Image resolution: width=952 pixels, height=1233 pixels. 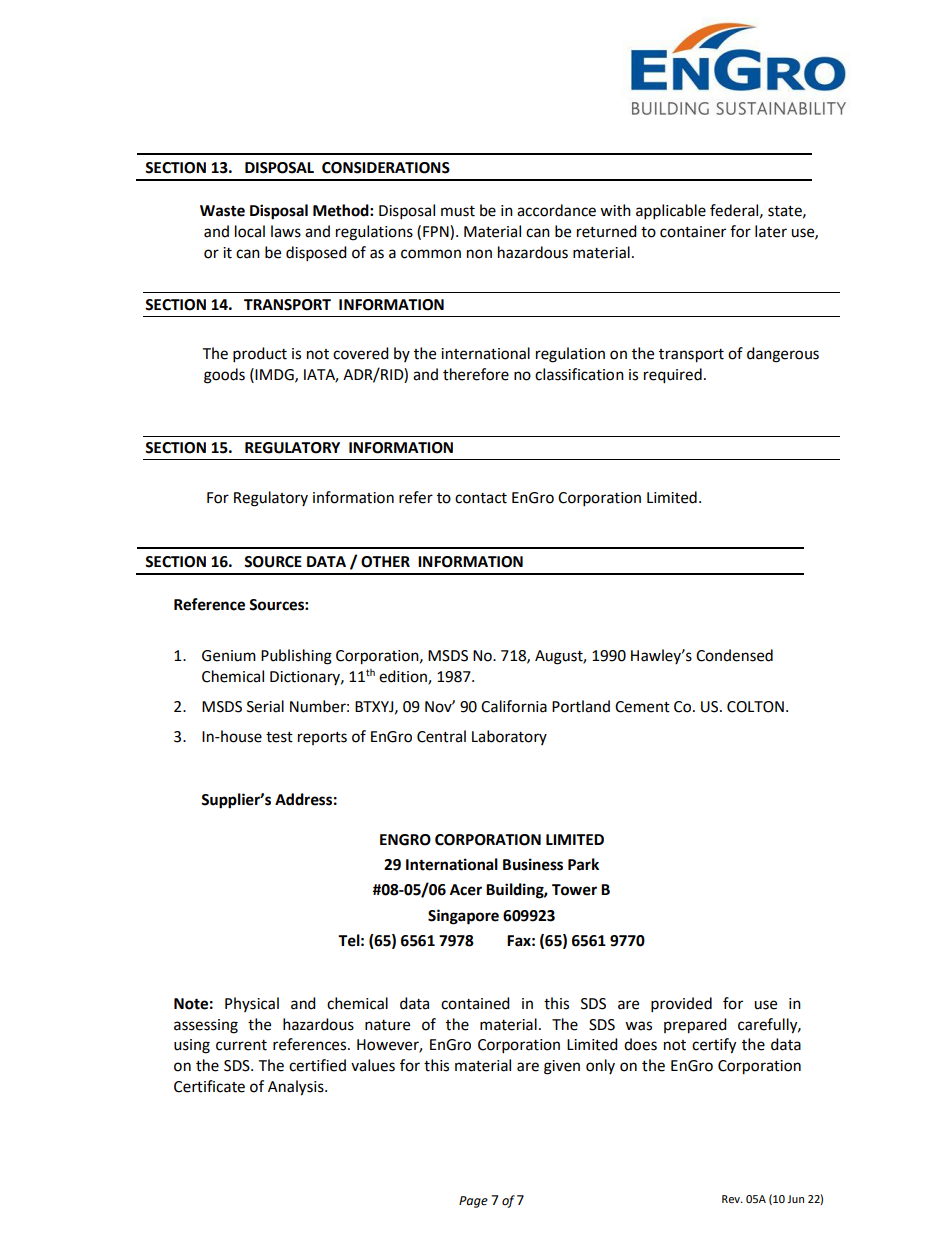 I want to click on Page, so click(x=473, y=1202).
